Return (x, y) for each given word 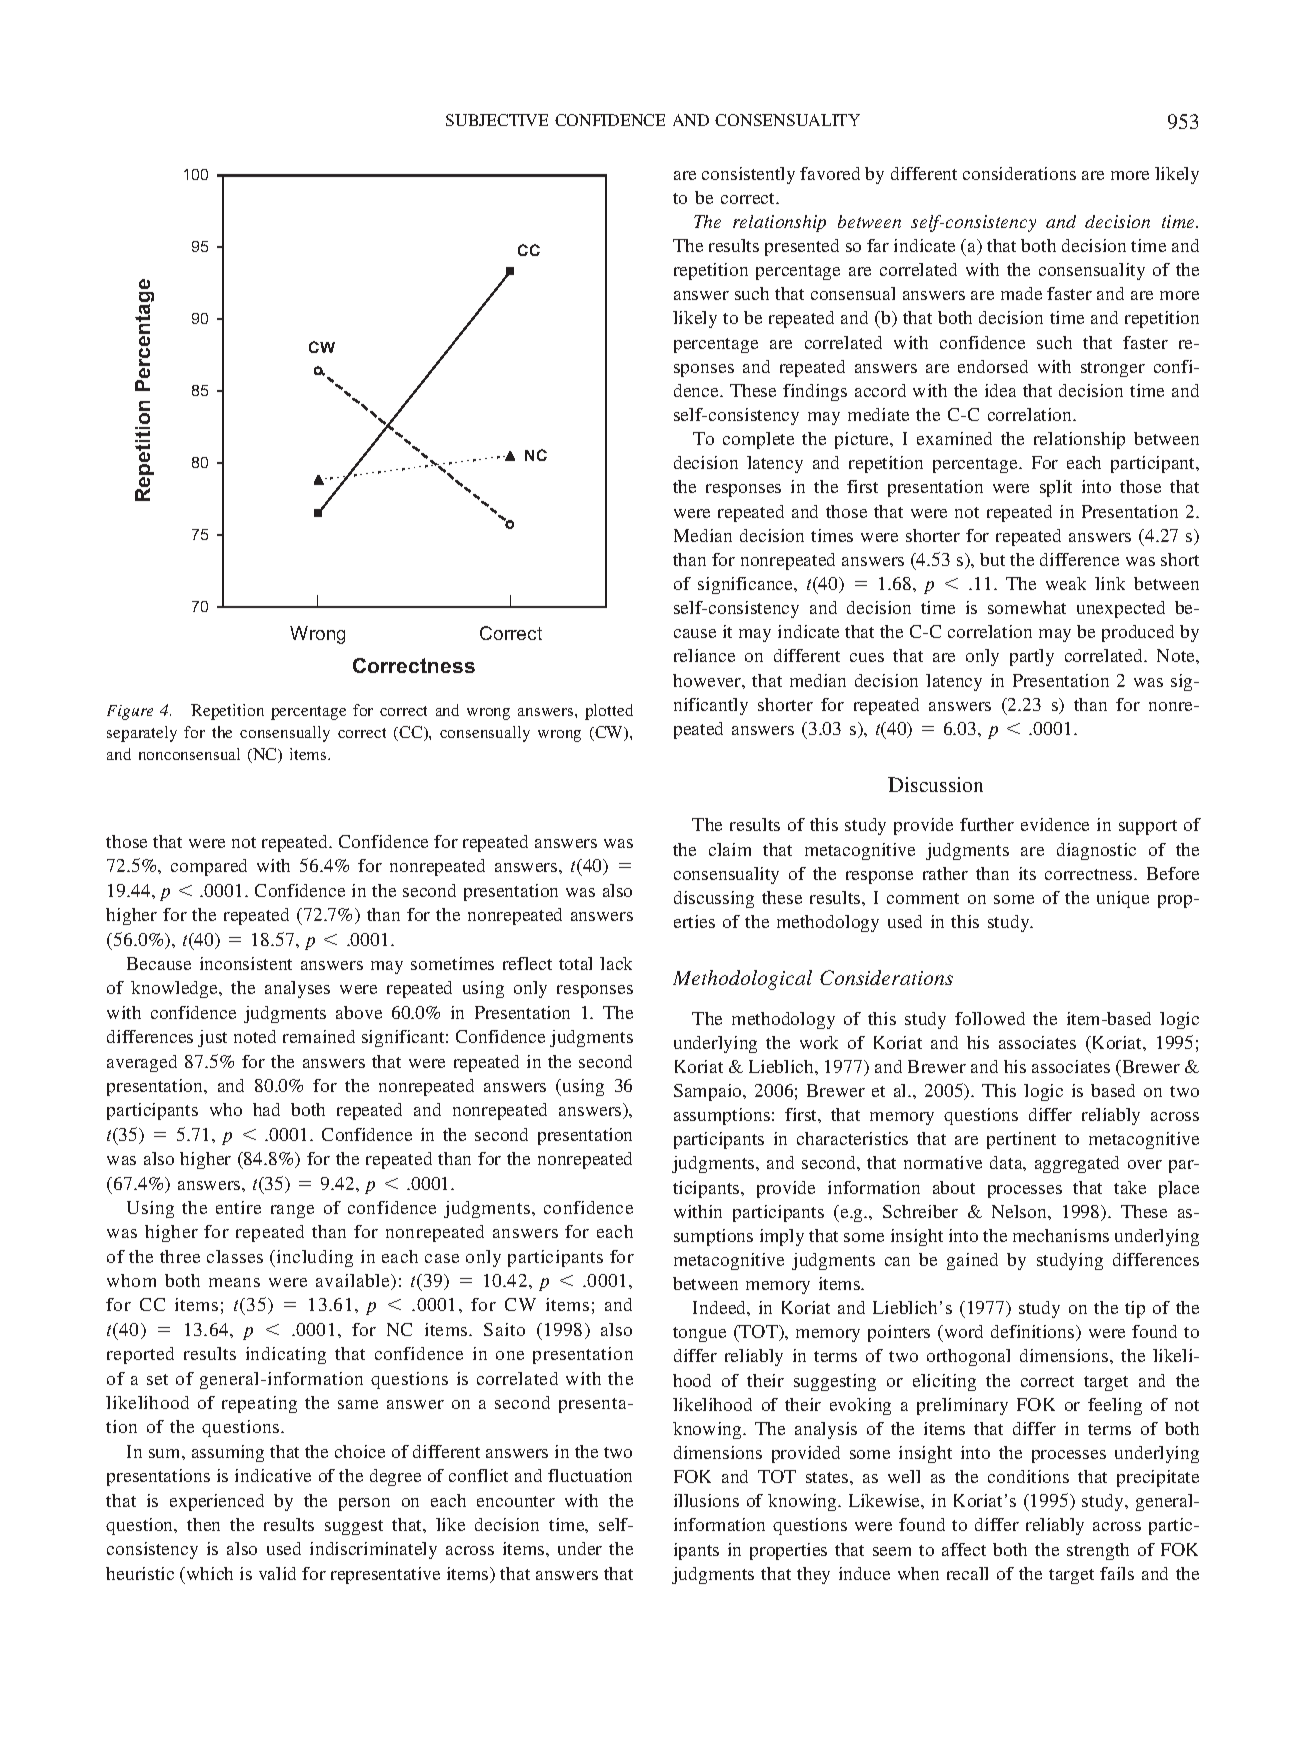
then (203, 1524)
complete (758, 440)
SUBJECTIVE (497, 120)
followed (990, 1018)
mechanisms (1061, 1235)
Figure (130, 712)
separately (142, 734)
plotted (609, 712)
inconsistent (246, 963)
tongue (699, 1334)
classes (235, 1256)
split (1056, 488)
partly (1032, 657)
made (1021, 293)
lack (616, 963)
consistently (748, 175)
